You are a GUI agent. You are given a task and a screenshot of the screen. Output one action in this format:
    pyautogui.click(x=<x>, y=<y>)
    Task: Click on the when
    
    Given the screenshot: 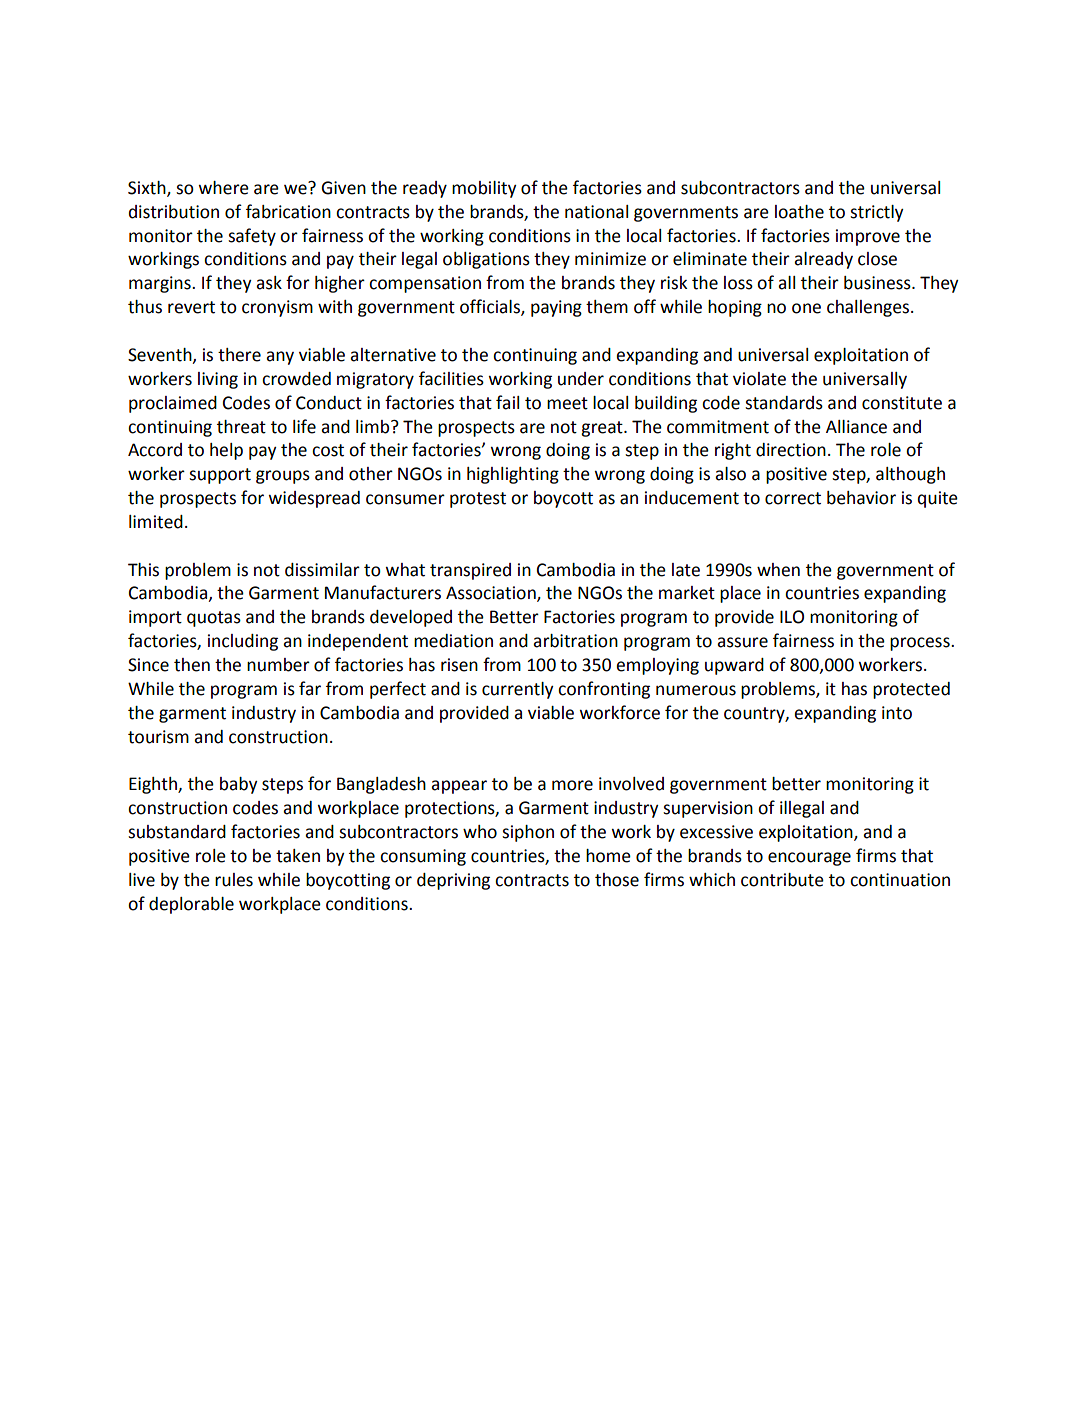 What is the action you would take?
    pyautogui.click(x=778, y=570)
